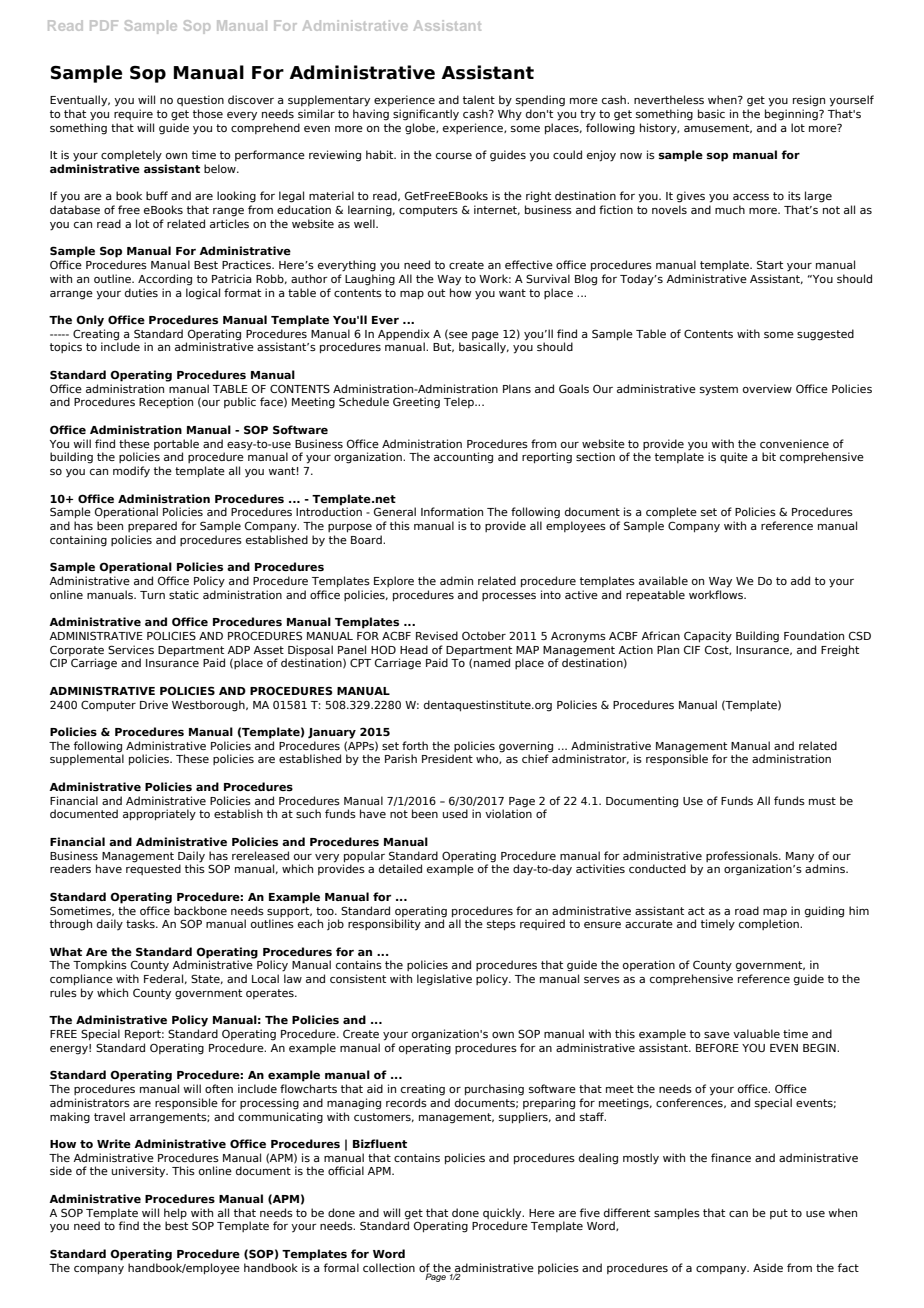  What do you see at coordinates (131, 649) in the screenshot?
I see `Services` at bounding box center [131, 649].
